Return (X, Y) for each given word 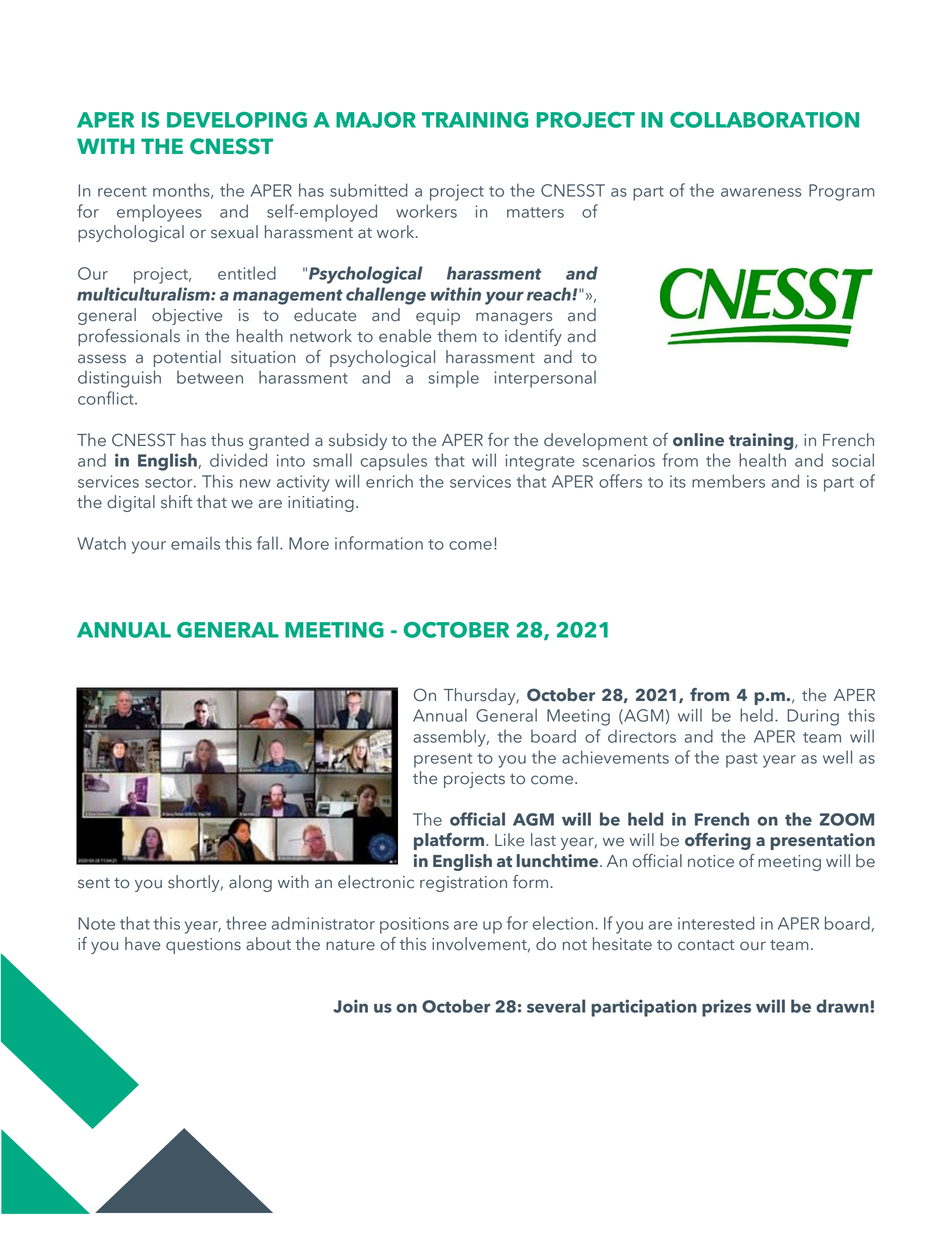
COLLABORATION (764, 120)
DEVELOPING (237, 120)
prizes (726, 1008)
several (556, 1006)
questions (203, 946)
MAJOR (376, 120)
